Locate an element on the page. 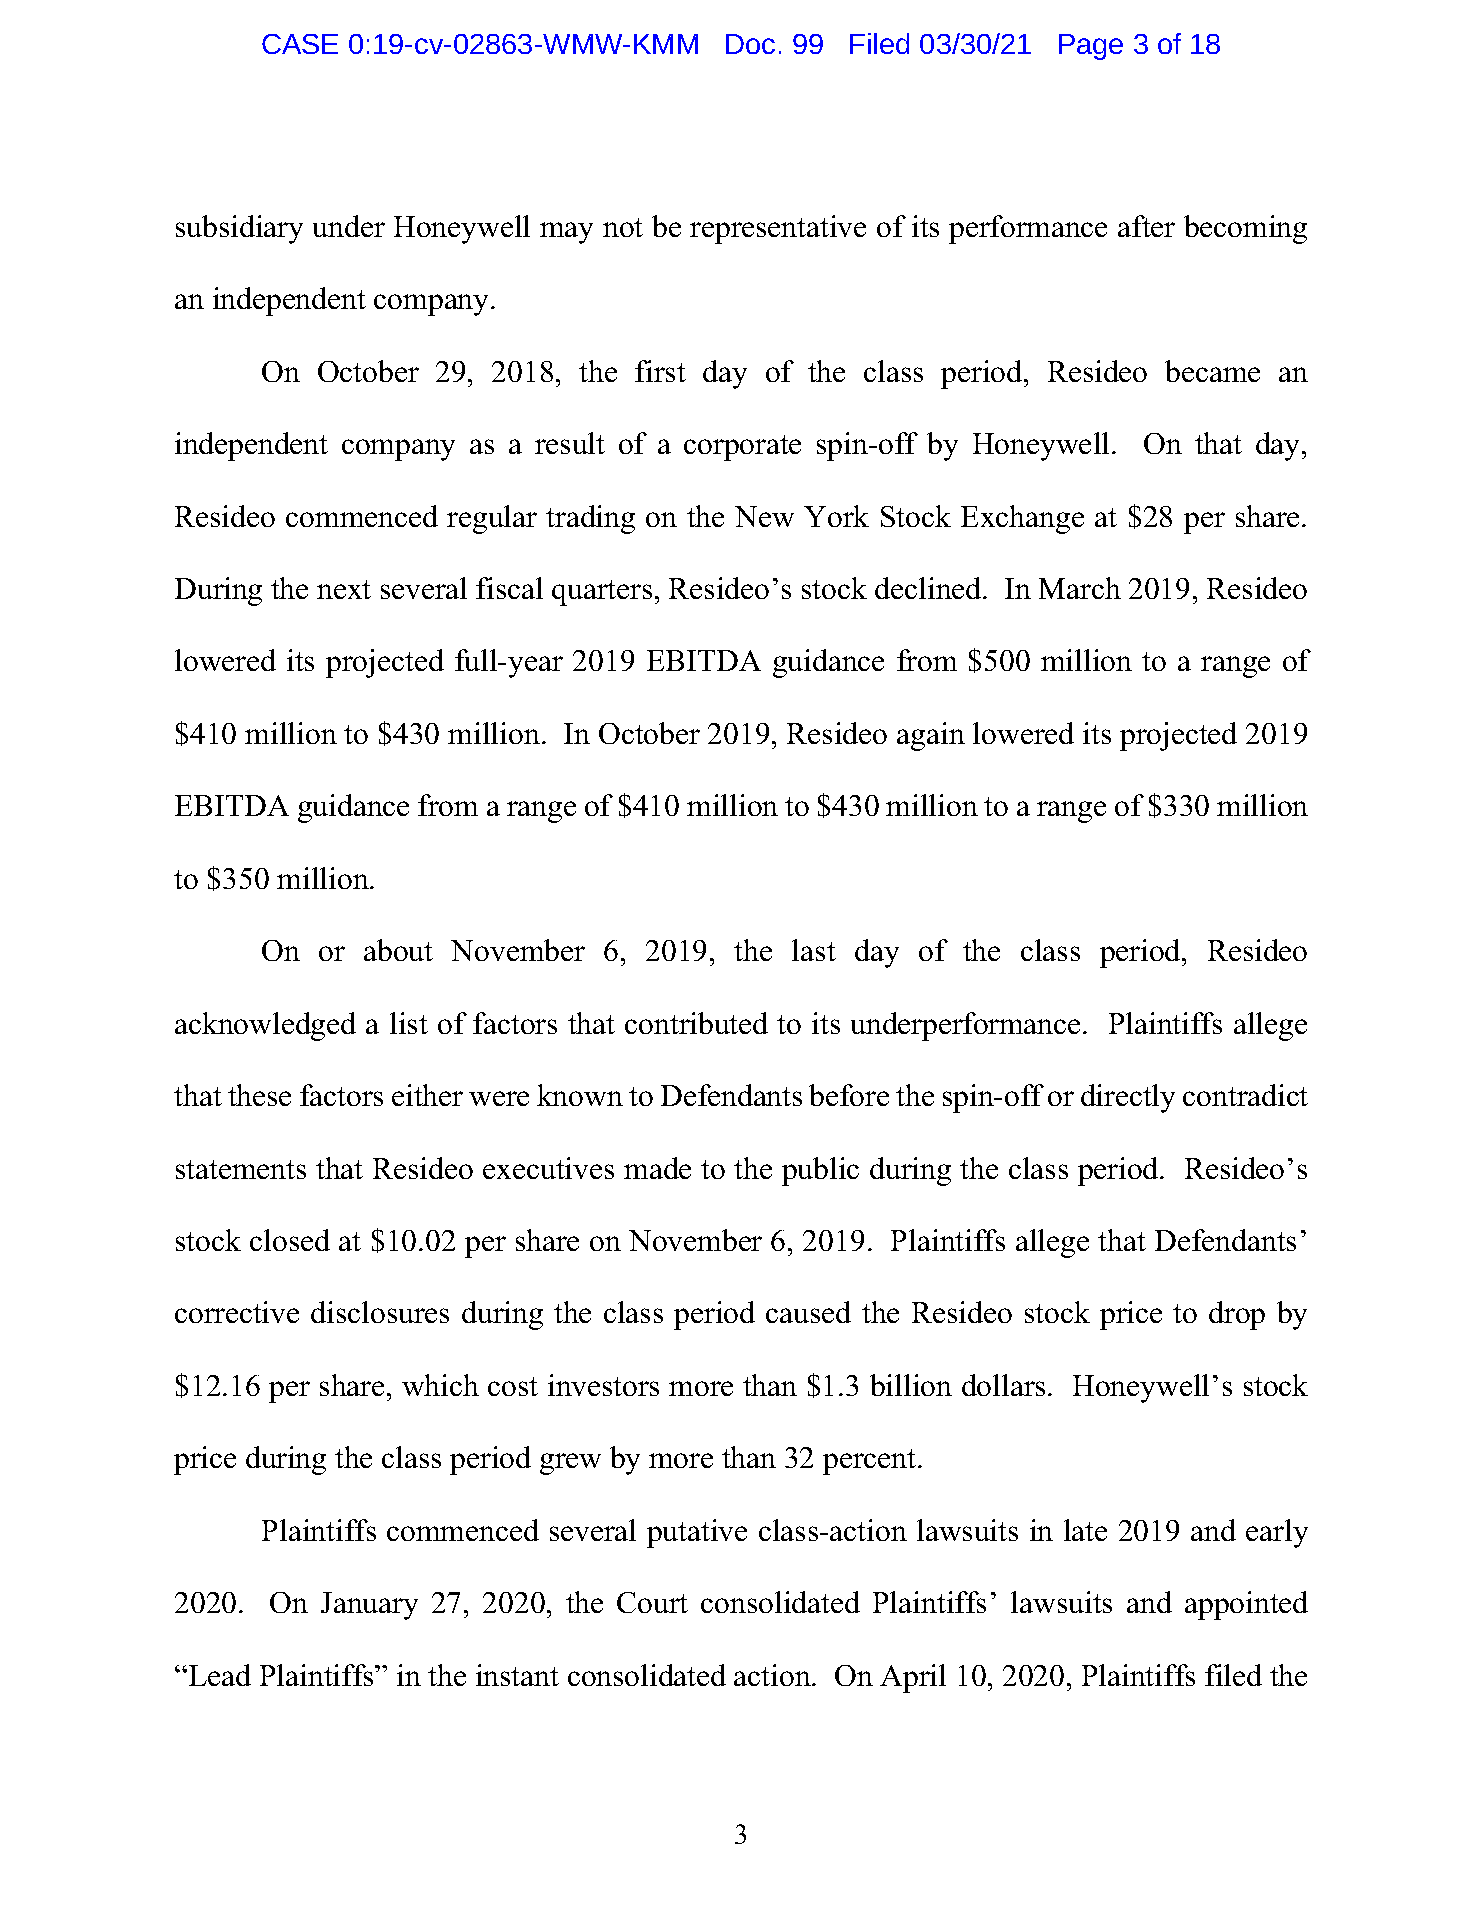  January is located at coordinates (369, 1606).
